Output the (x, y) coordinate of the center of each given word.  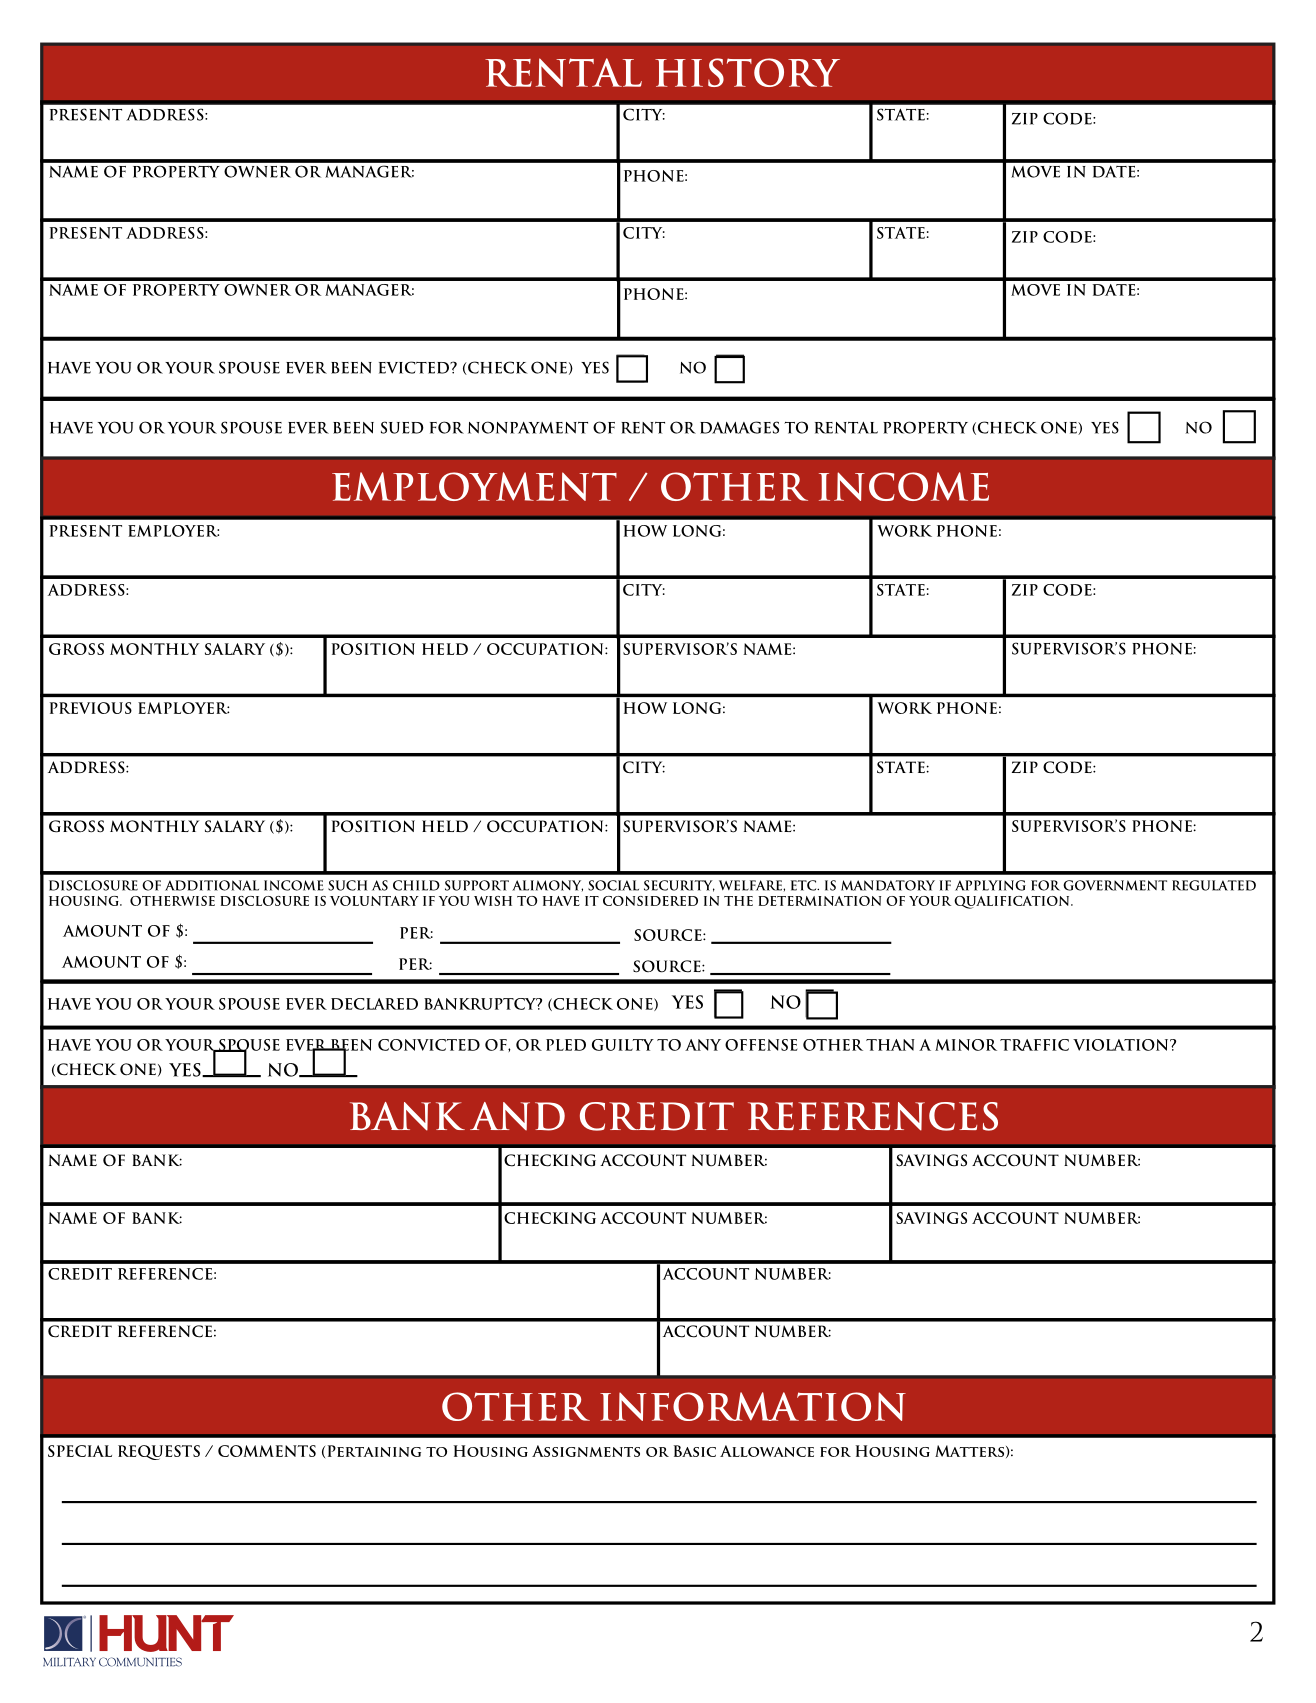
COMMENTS (267, 1451)
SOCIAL (613, 885)
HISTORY (747, 72)
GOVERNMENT (1115, 885)
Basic (695, 1451)
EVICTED (415, 367)
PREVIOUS (91, 708)
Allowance (767, 1451)
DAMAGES (739, 427)
